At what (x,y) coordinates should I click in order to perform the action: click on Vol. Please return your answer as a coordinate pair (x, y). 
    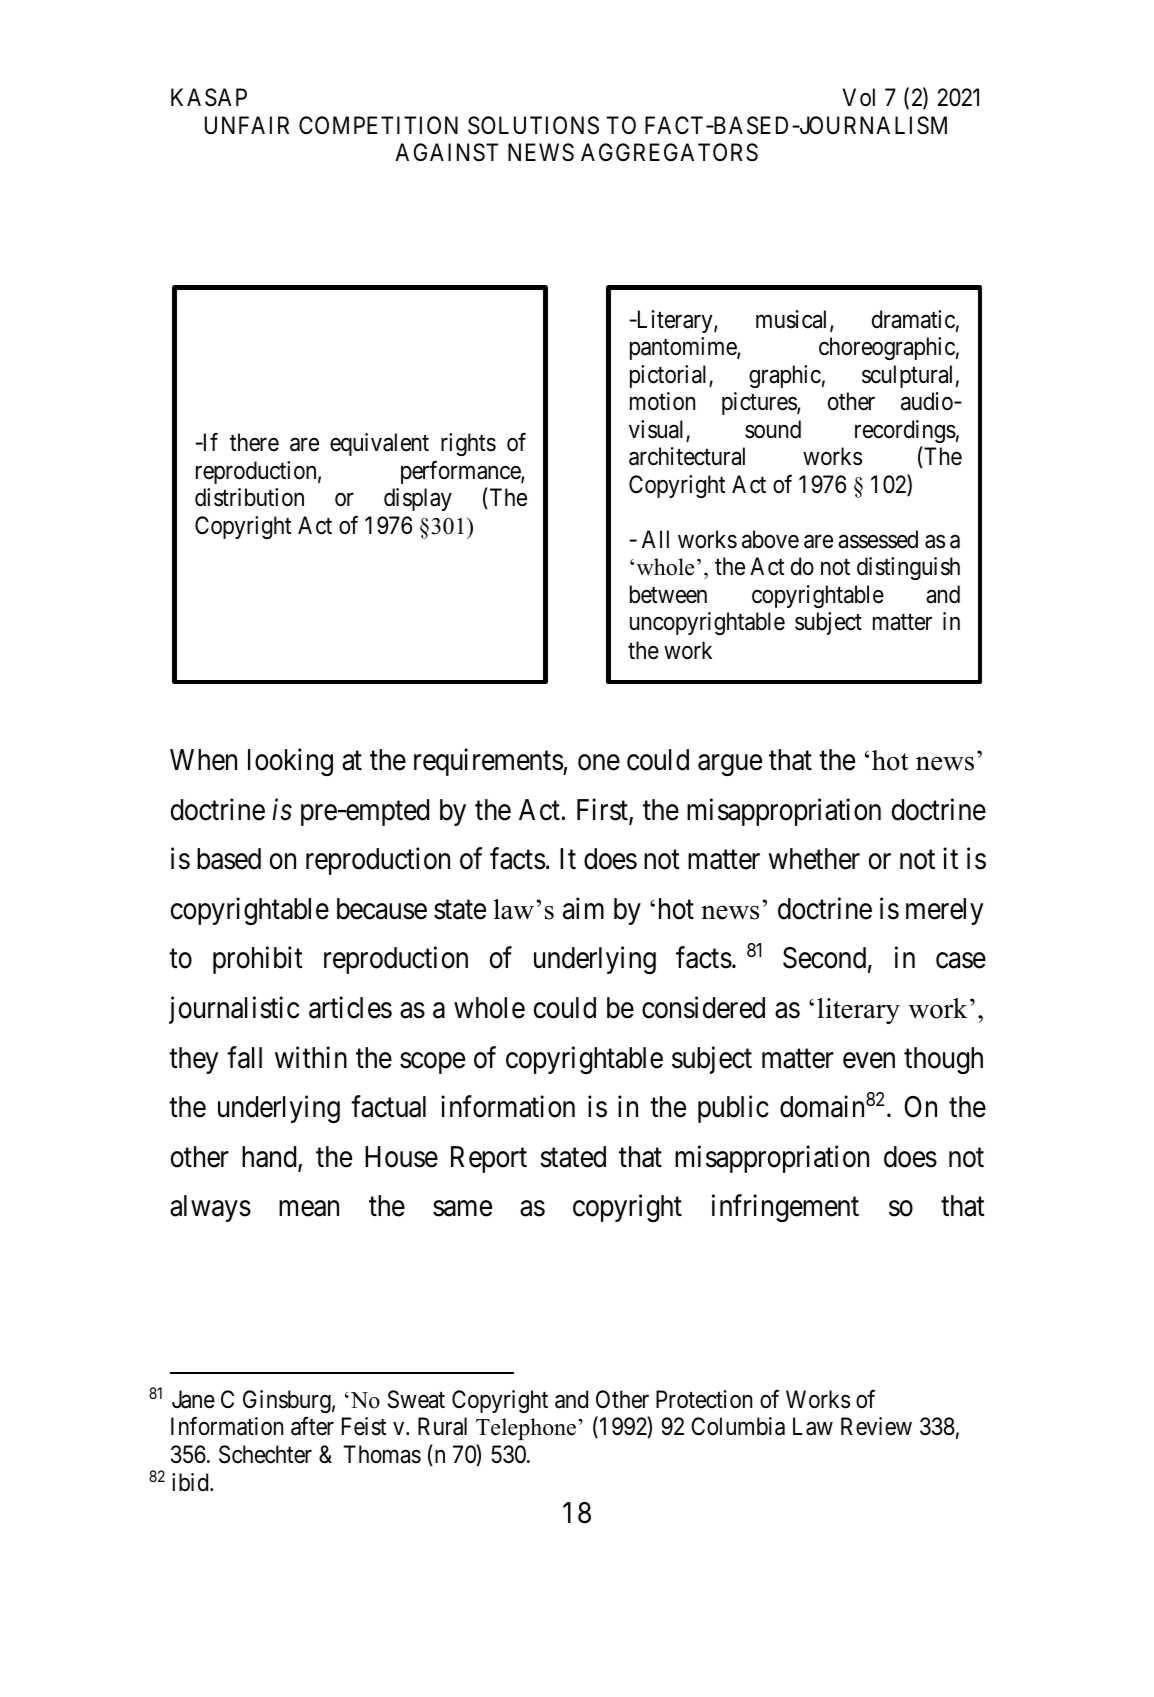
    Looking at the image, I should click on (859, 97).
